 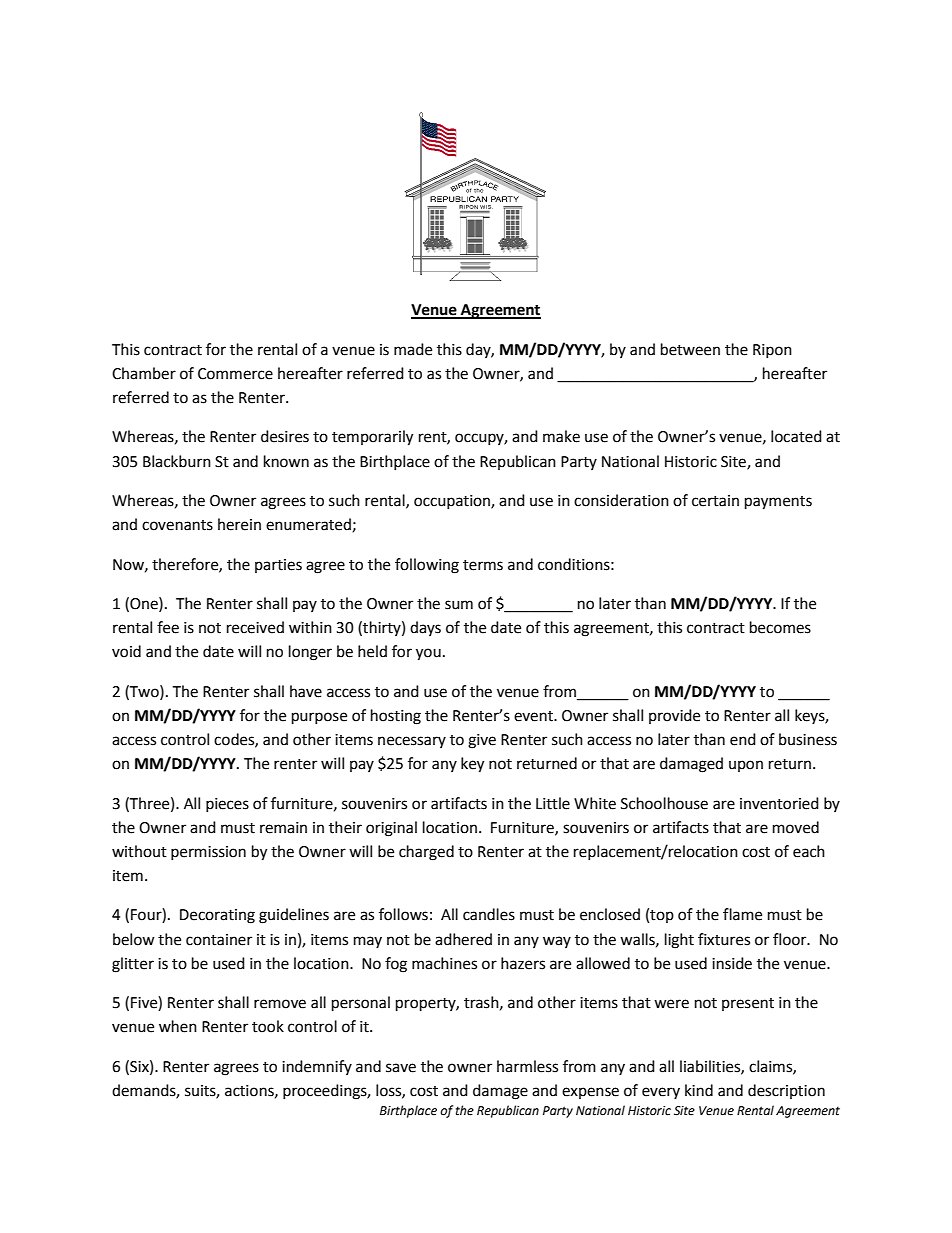 I want to click on end, so click(x=743, y=739).
